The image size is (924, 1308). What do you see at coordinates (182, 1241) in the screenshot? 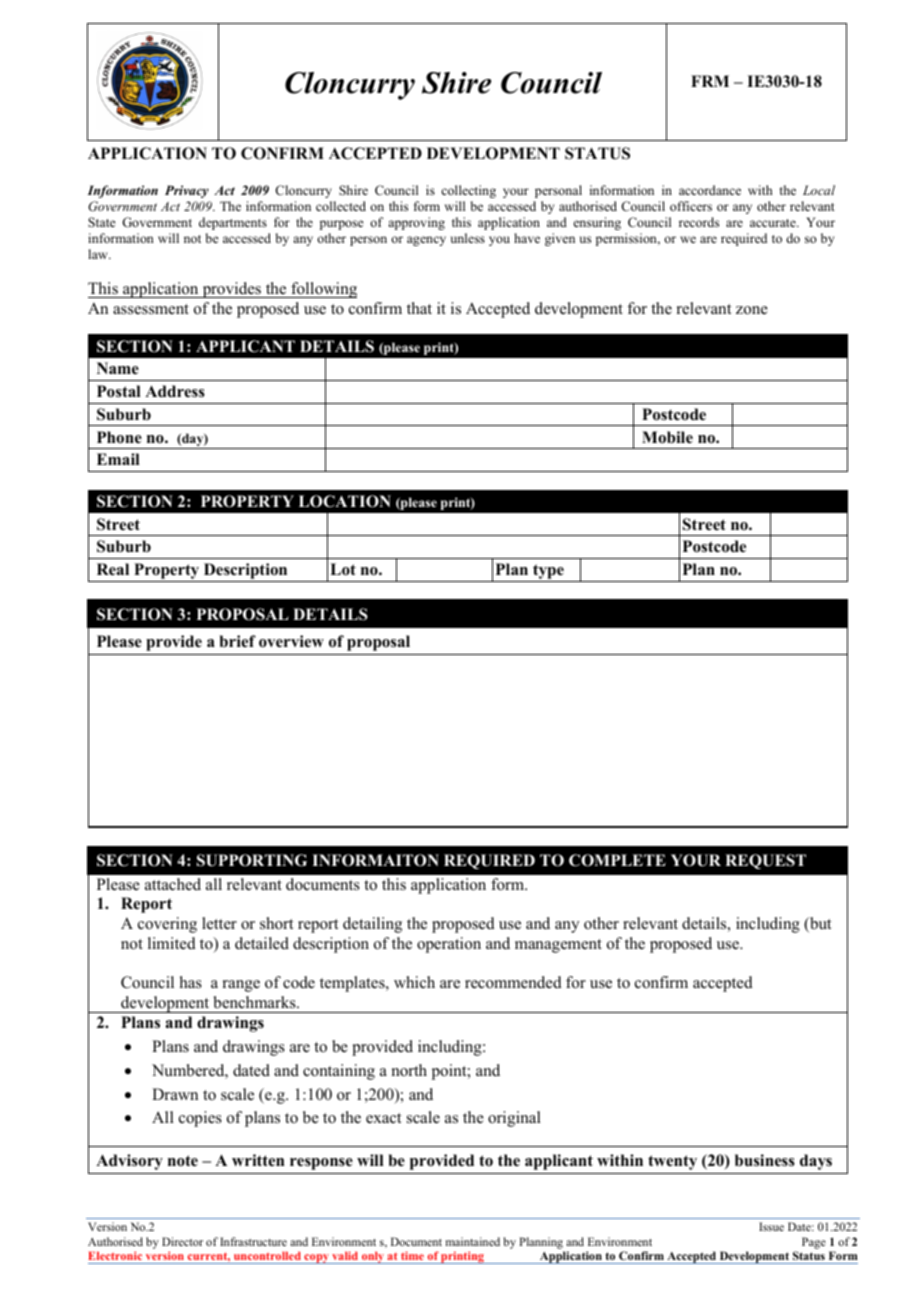
I see `Director` at bounding box center [182, 1241].
